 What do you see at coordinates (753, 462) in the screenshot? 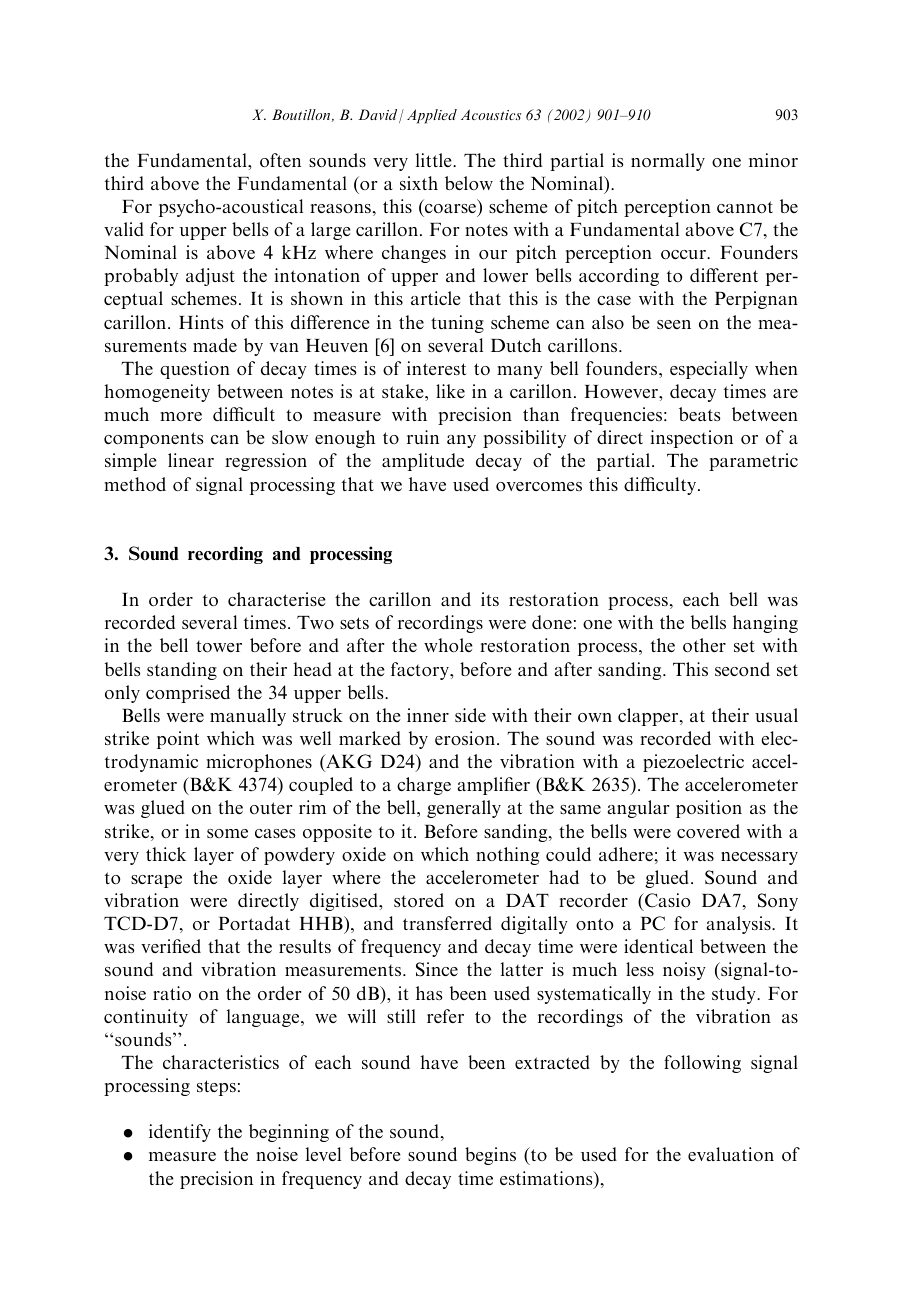
I see `parametric` at bounding box center [753, 462].
